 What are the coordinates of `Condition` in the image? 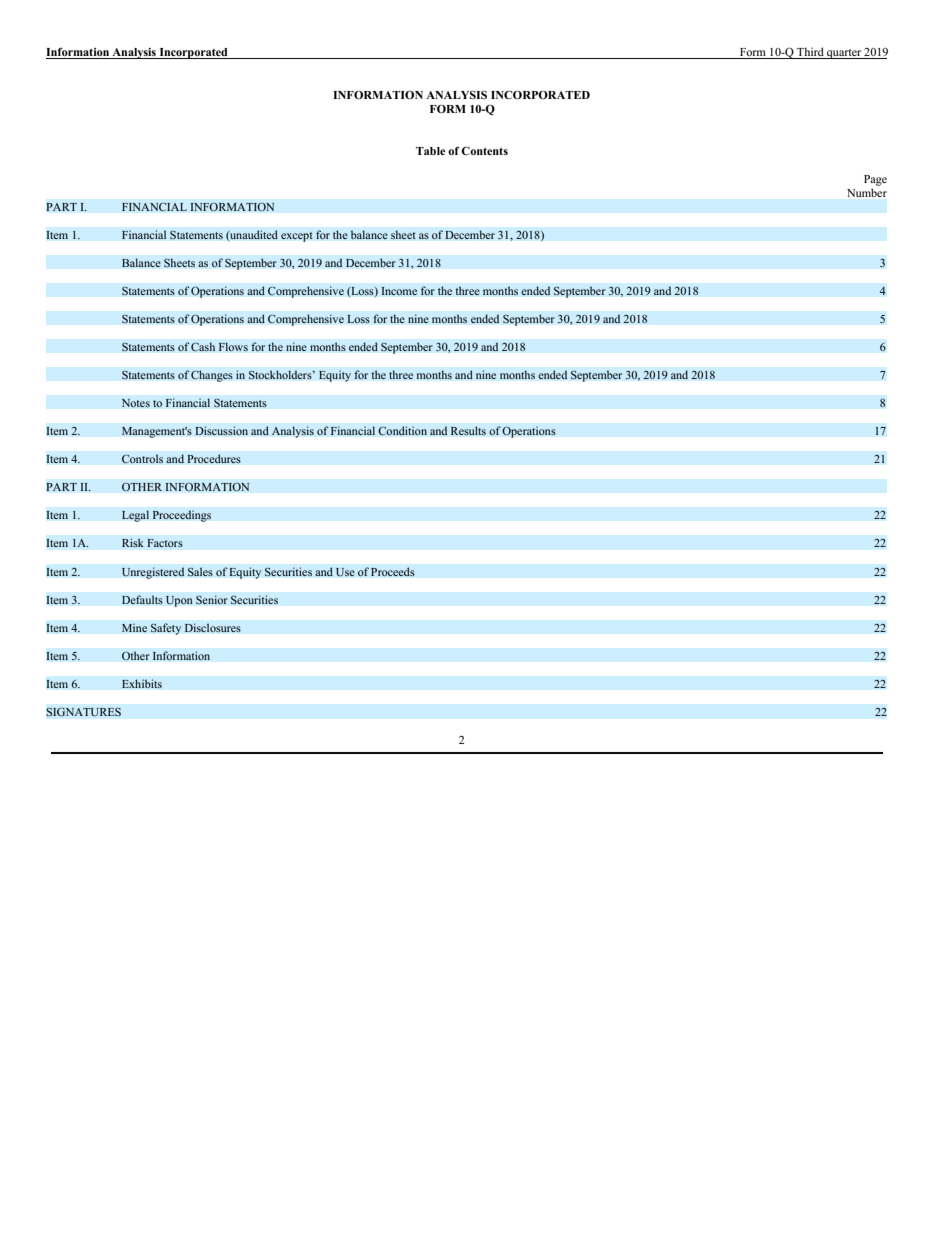 It's located at (402, 431).
